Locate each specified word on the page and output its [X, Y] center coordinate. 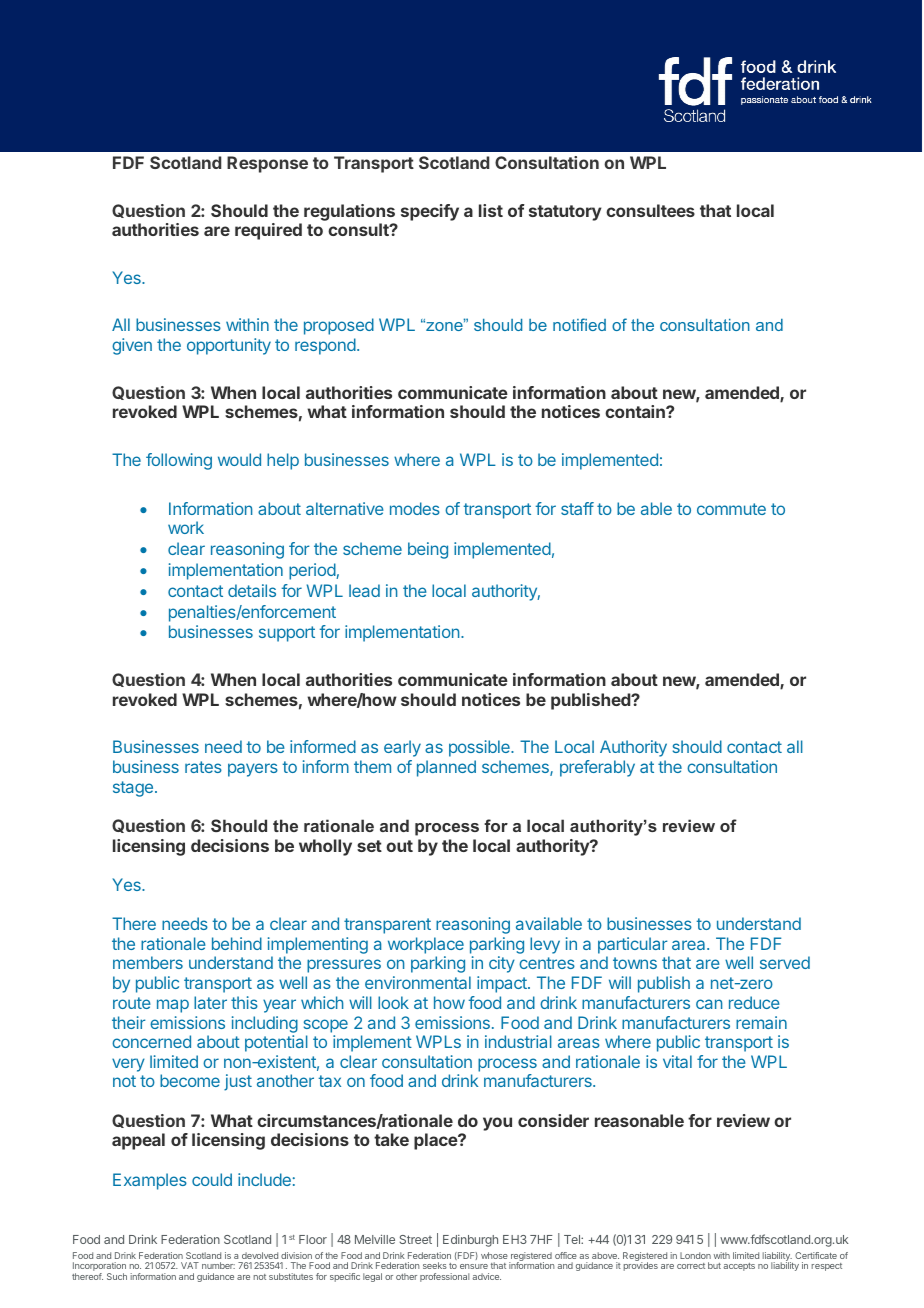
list [491, 210]
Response [267, 164]
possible [480, 748]
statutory [565, 213]
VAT [190, 1265]
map [173, 1006]
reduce [754, 1002]
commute [731, 509]
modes [415, 508]
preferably [597, 768]
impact [503, 984]
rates [203, 767]
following [179, 461]
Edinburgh [470, 1241]
